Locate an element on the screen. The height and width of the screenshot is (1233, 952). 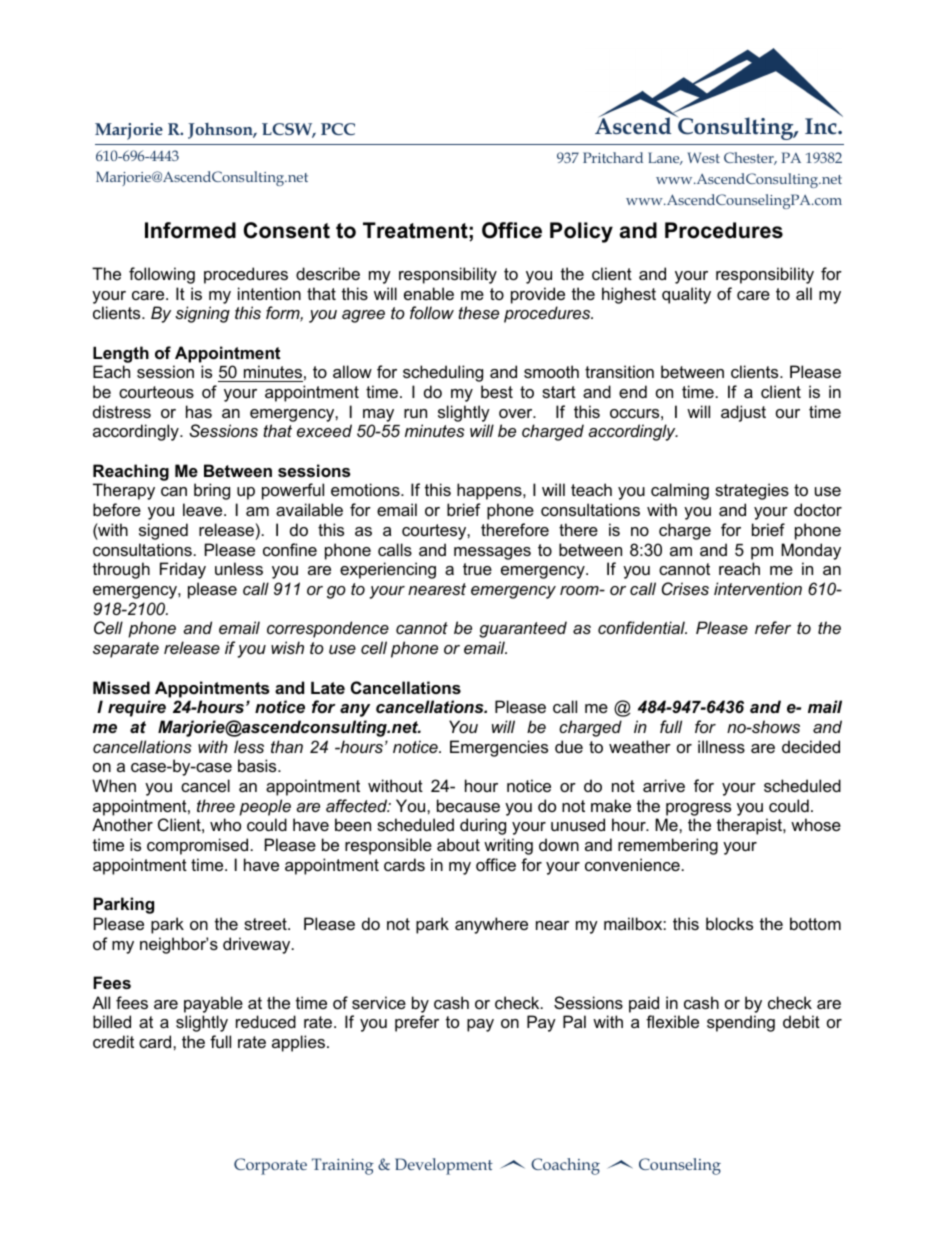
happens is located at coordinates (490, 491).
